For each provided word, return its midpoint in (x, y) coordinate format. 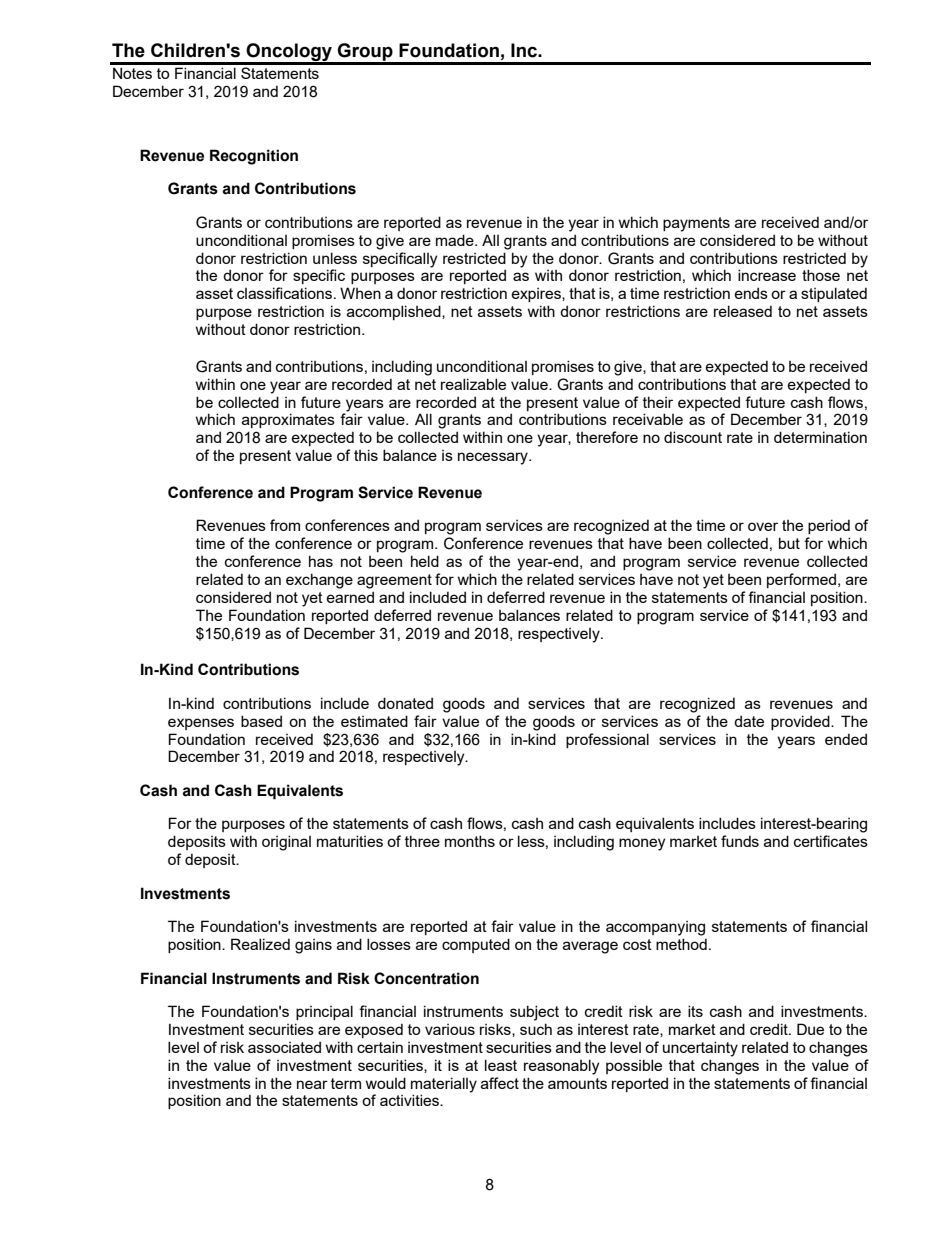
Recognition (254, 157)
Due (810, 1029)
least (501, 1065)
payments (696, 224)
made (456, 240)
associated (284, 1047)
